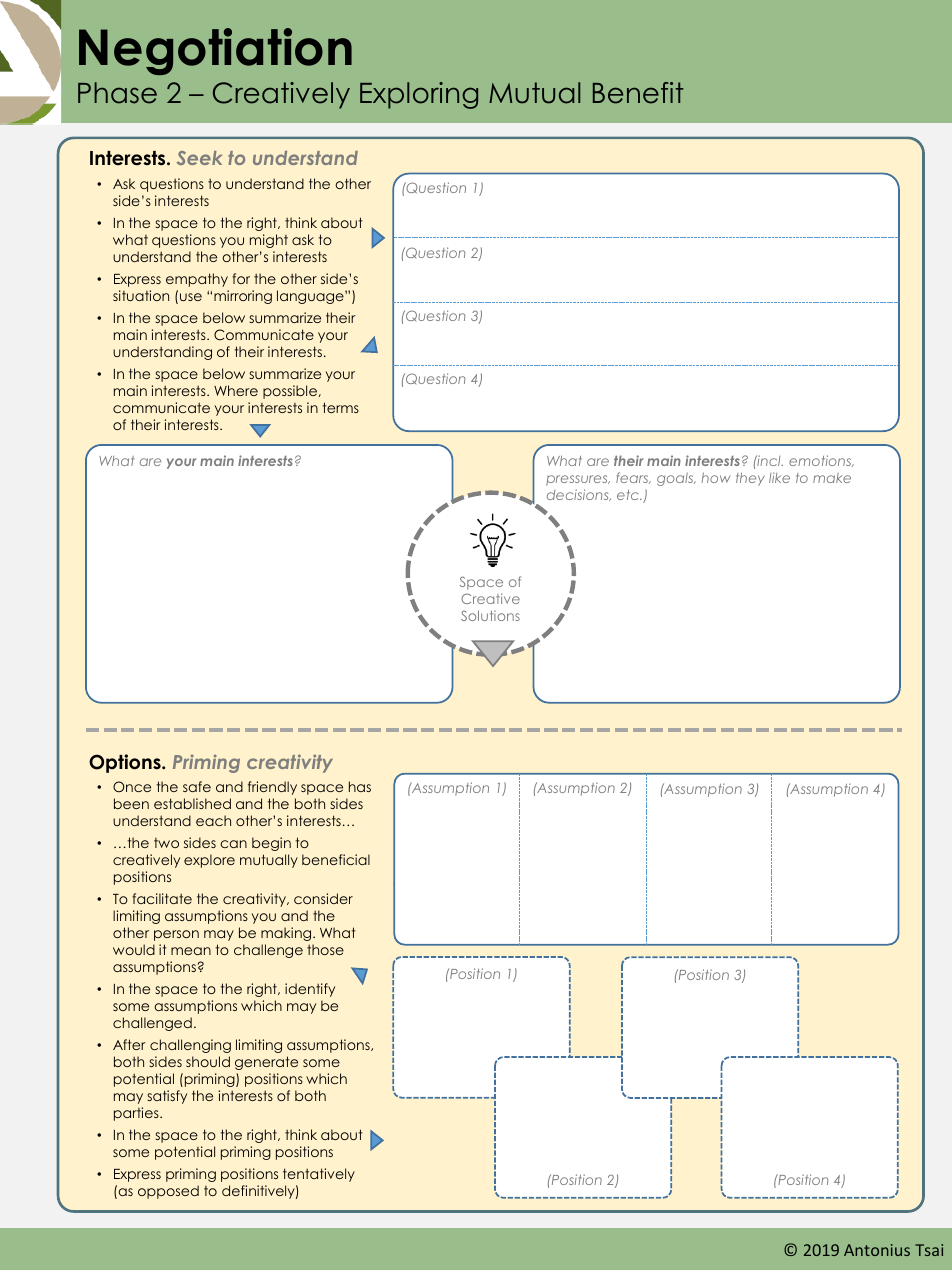 This screenshot has width=952, height=1270. I want to click on Benefit, so click(638, 93).
